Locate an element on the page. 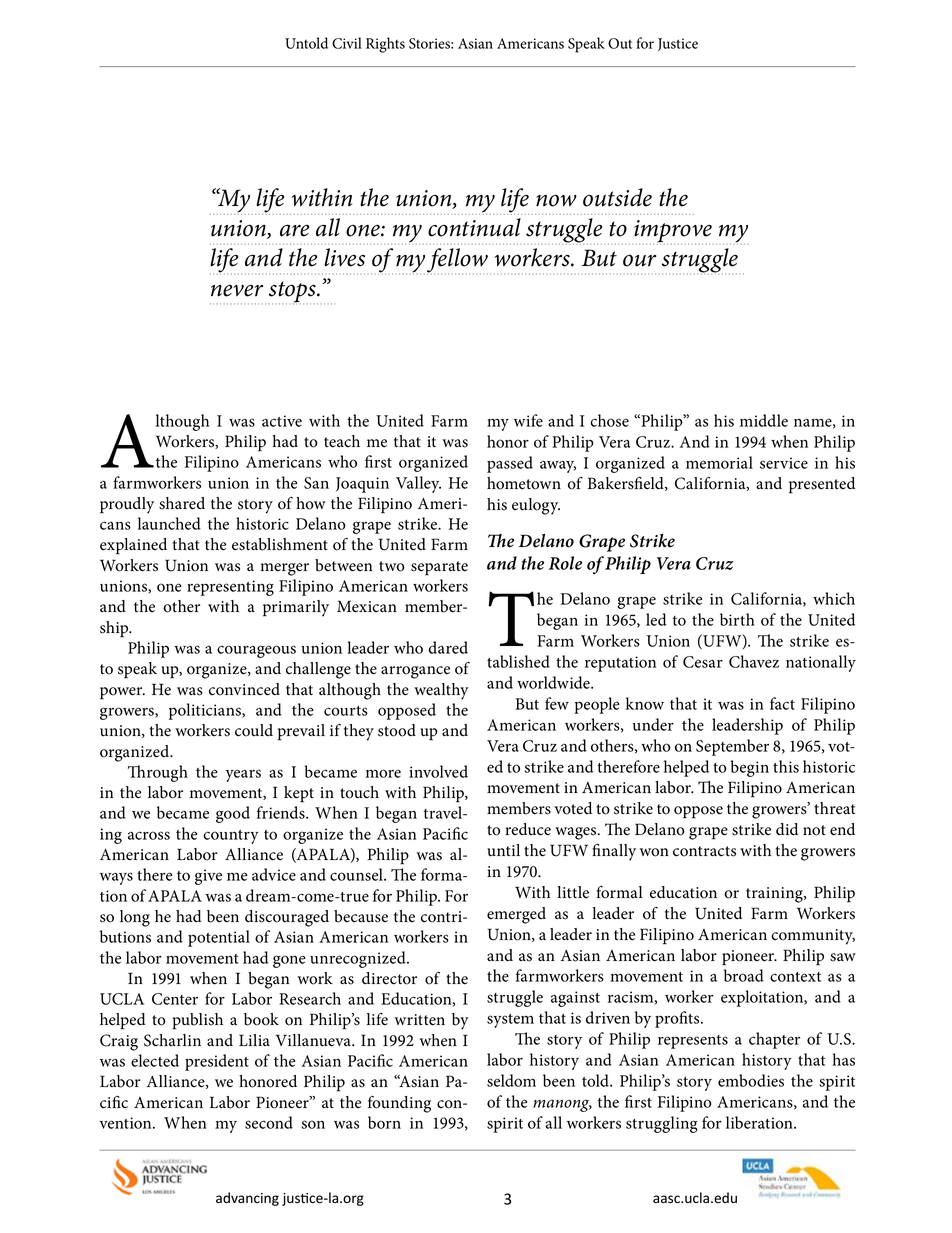 This page has height=1233, width=952. politicians is located at coordinates (206, 711).
